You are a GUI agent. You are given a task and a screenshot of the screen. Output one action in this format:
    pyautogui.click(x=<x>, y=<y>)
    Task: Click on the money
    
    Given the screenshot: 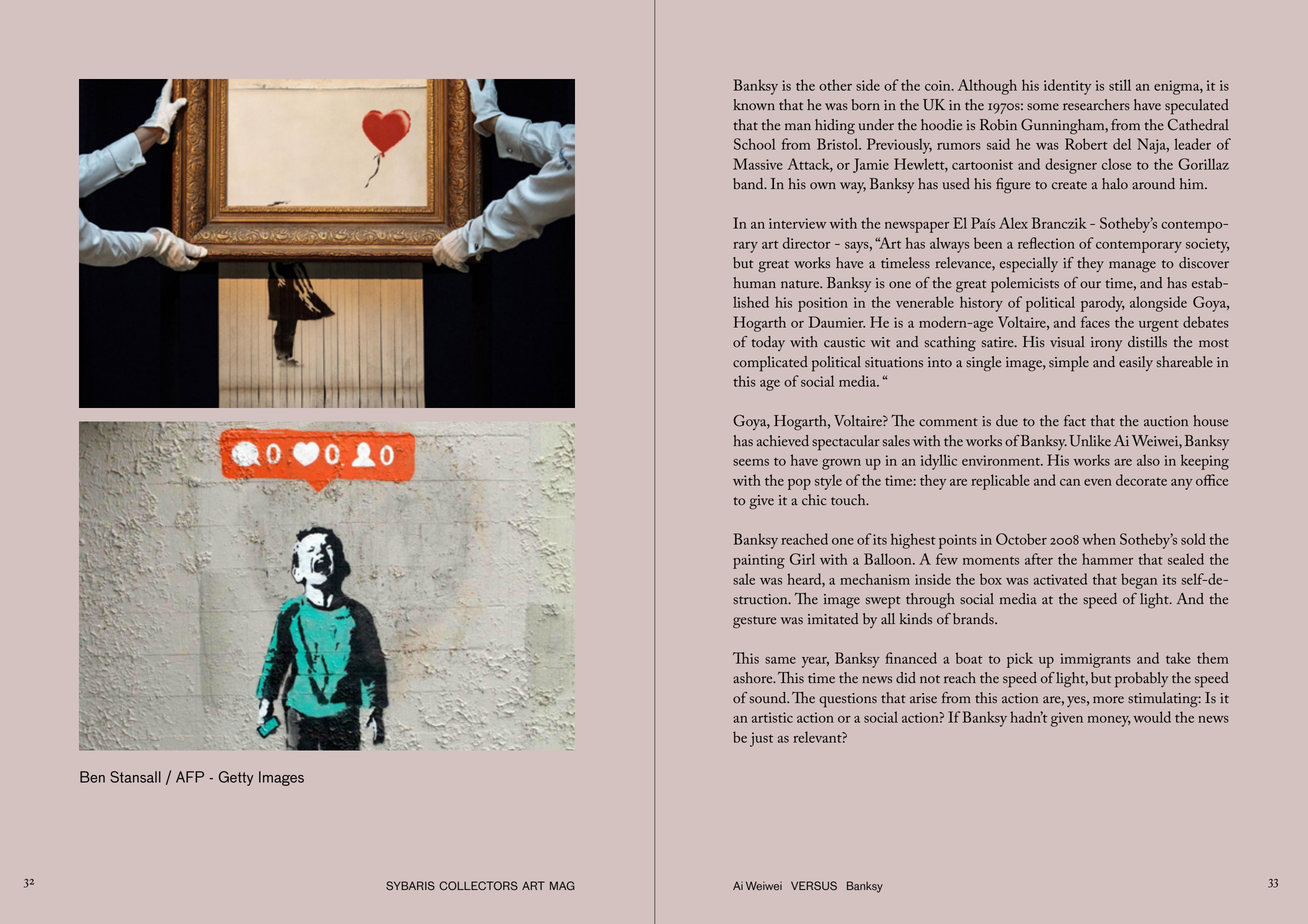 What is the action you would take?
    pyautogui.click(x=1109, y=721)
